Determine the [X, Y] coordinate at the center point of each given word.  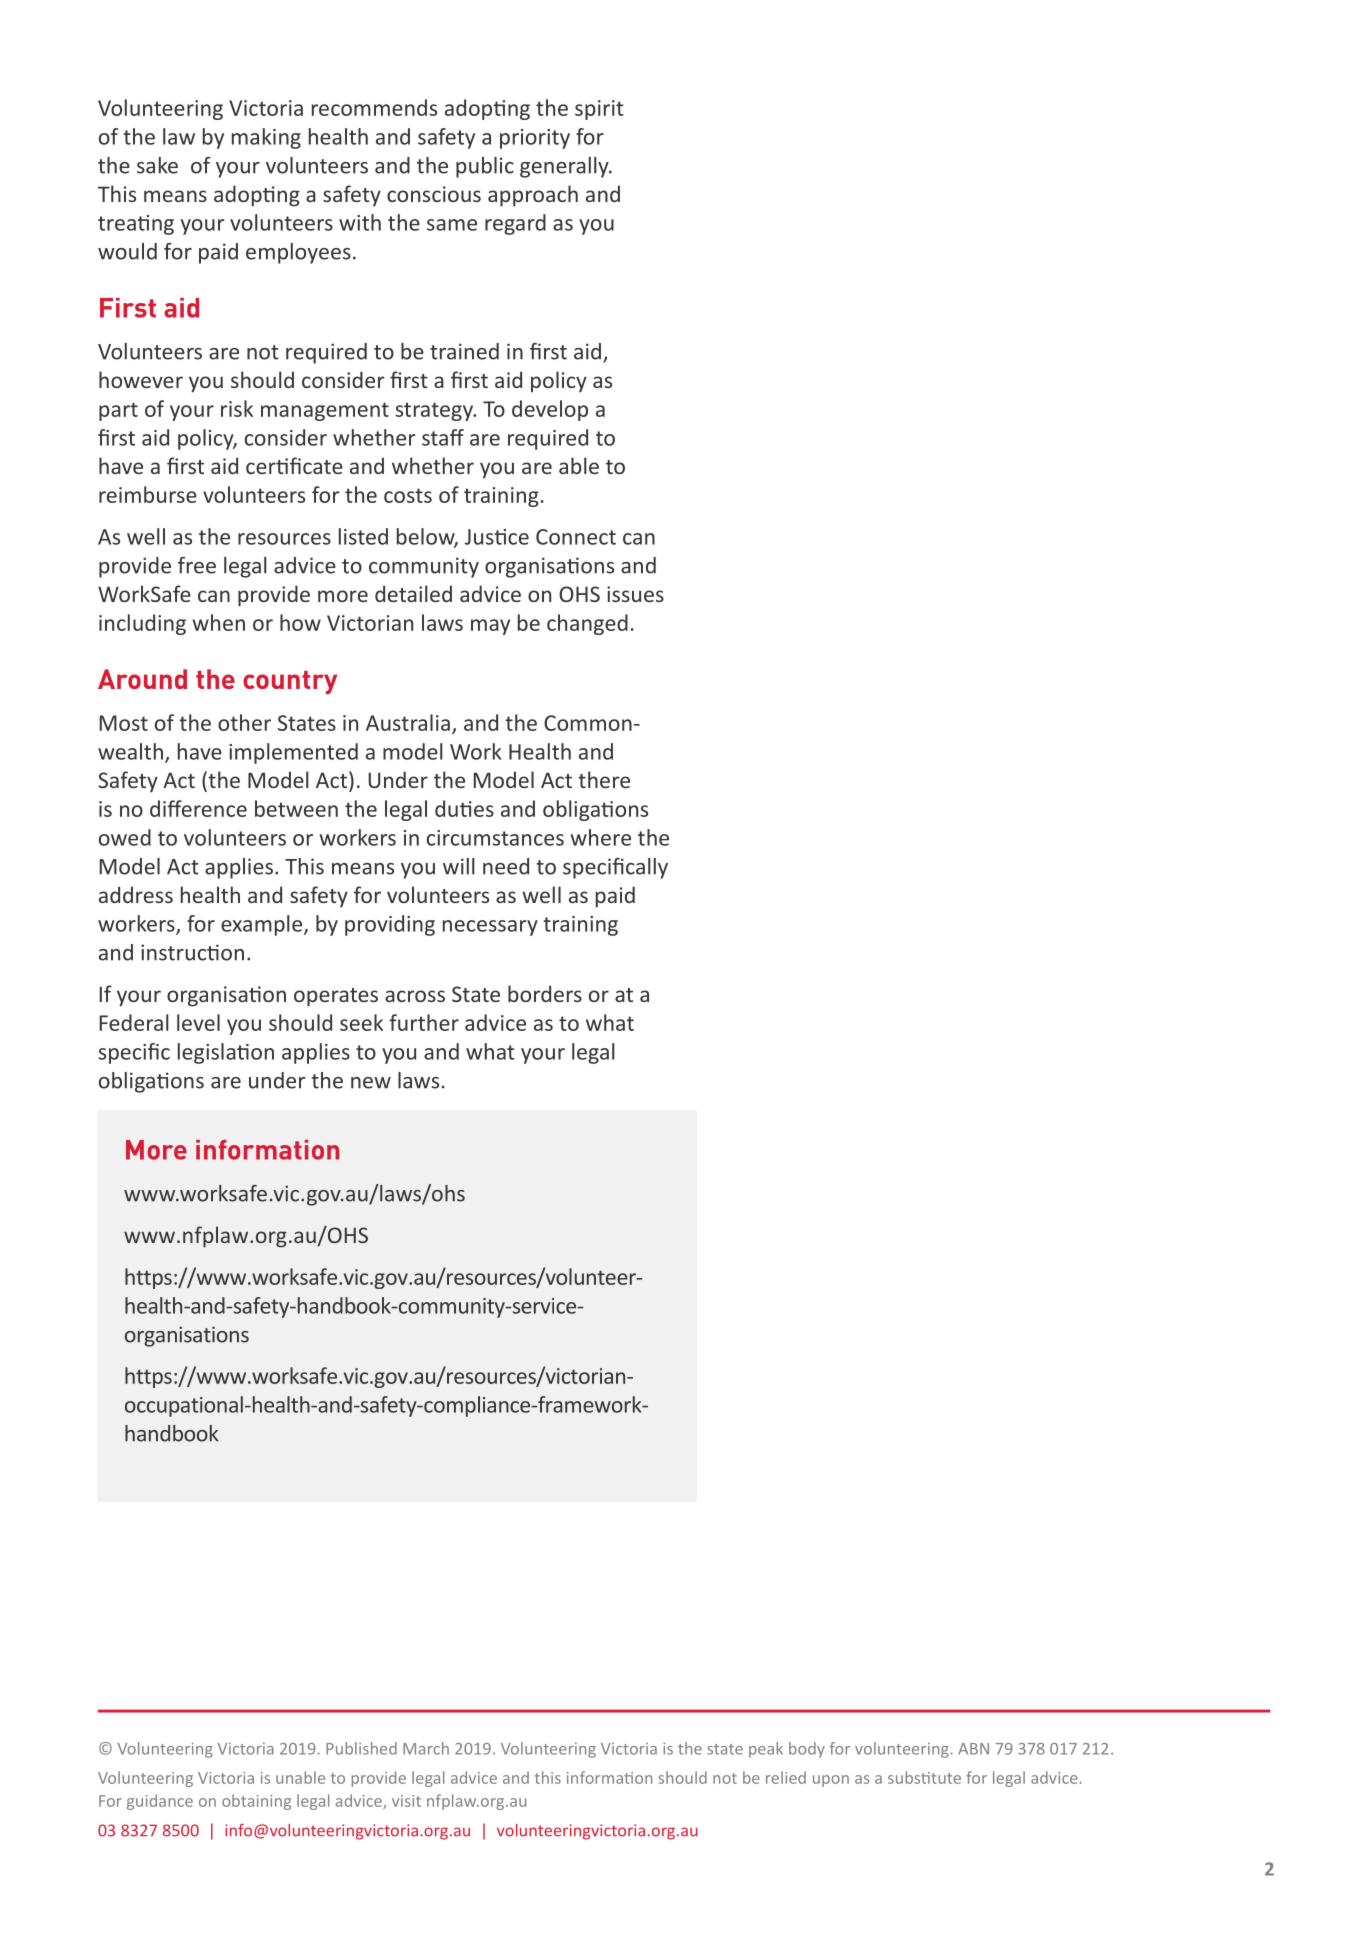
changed [587, 624]
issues [635, 594]
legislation [226, 1053]
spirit [599, 110]
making [266, 138]
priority [535, 139]
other [244, 722]
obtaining [256, 1802]
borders [545, 993]
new [371, 1083]
